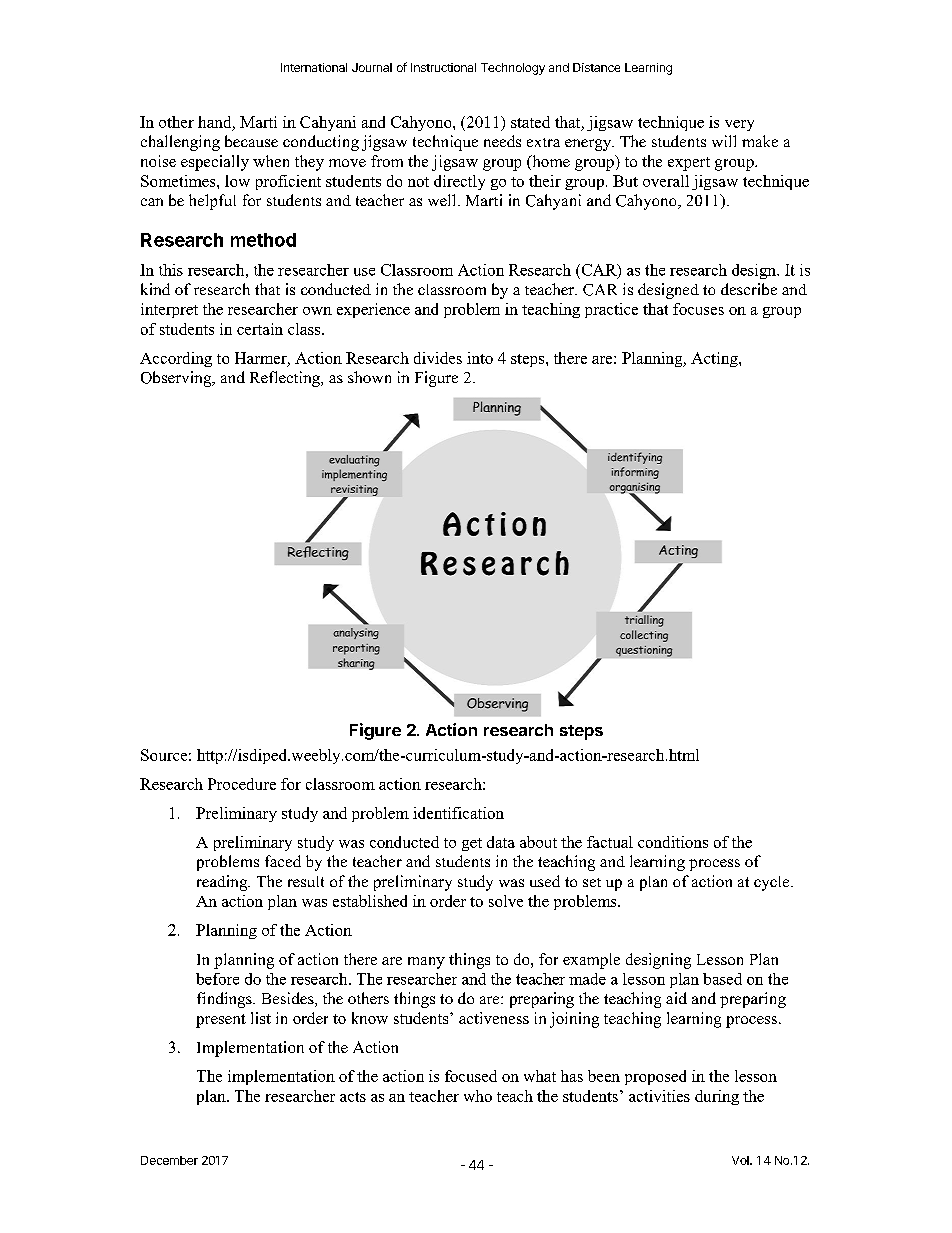 Image resolution: width=952 pixels, height=1233 pixels. I want to click on conditions, so click(673, 842).
